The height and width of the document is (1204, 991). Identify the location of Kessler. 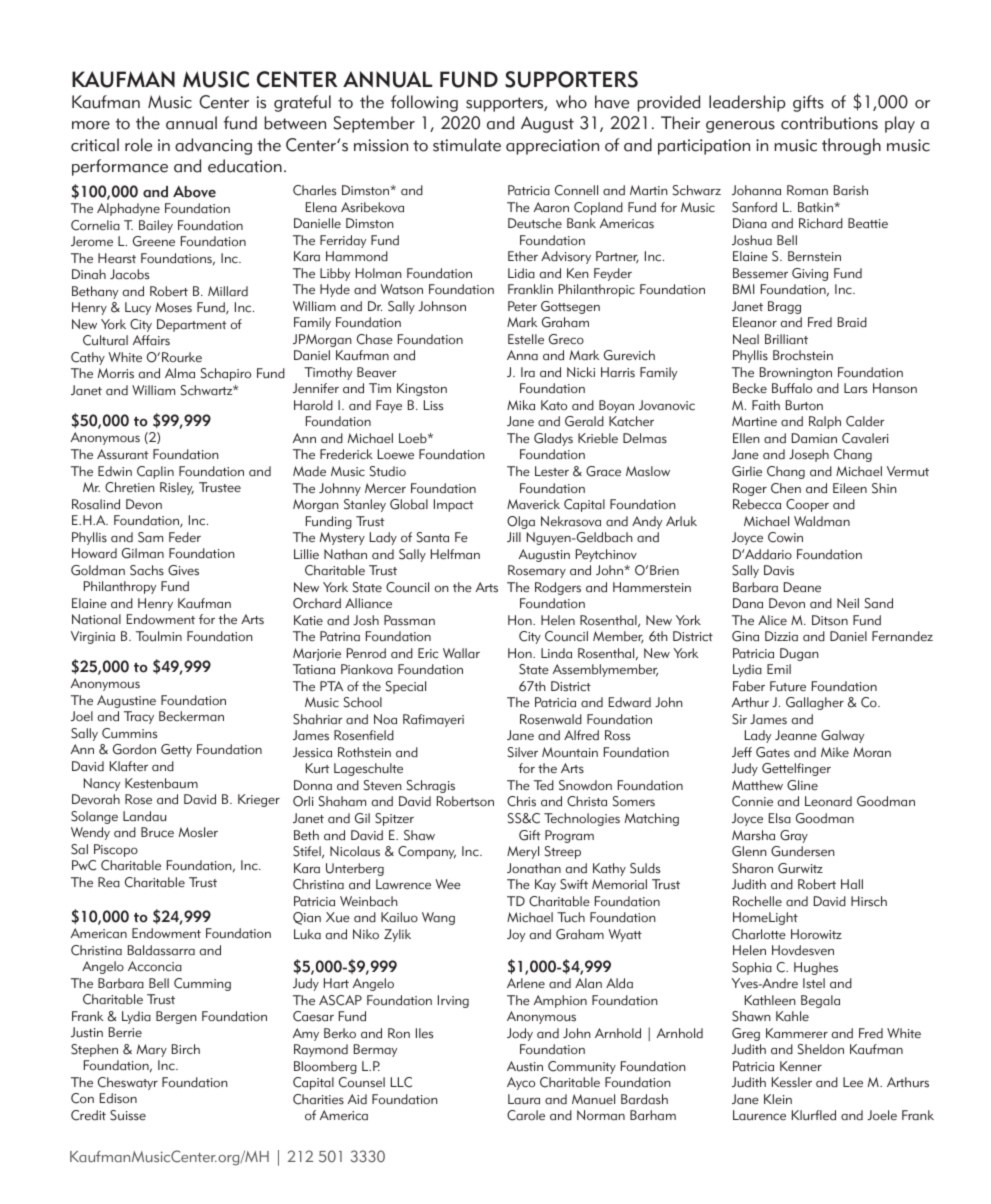
(792, 1082).
